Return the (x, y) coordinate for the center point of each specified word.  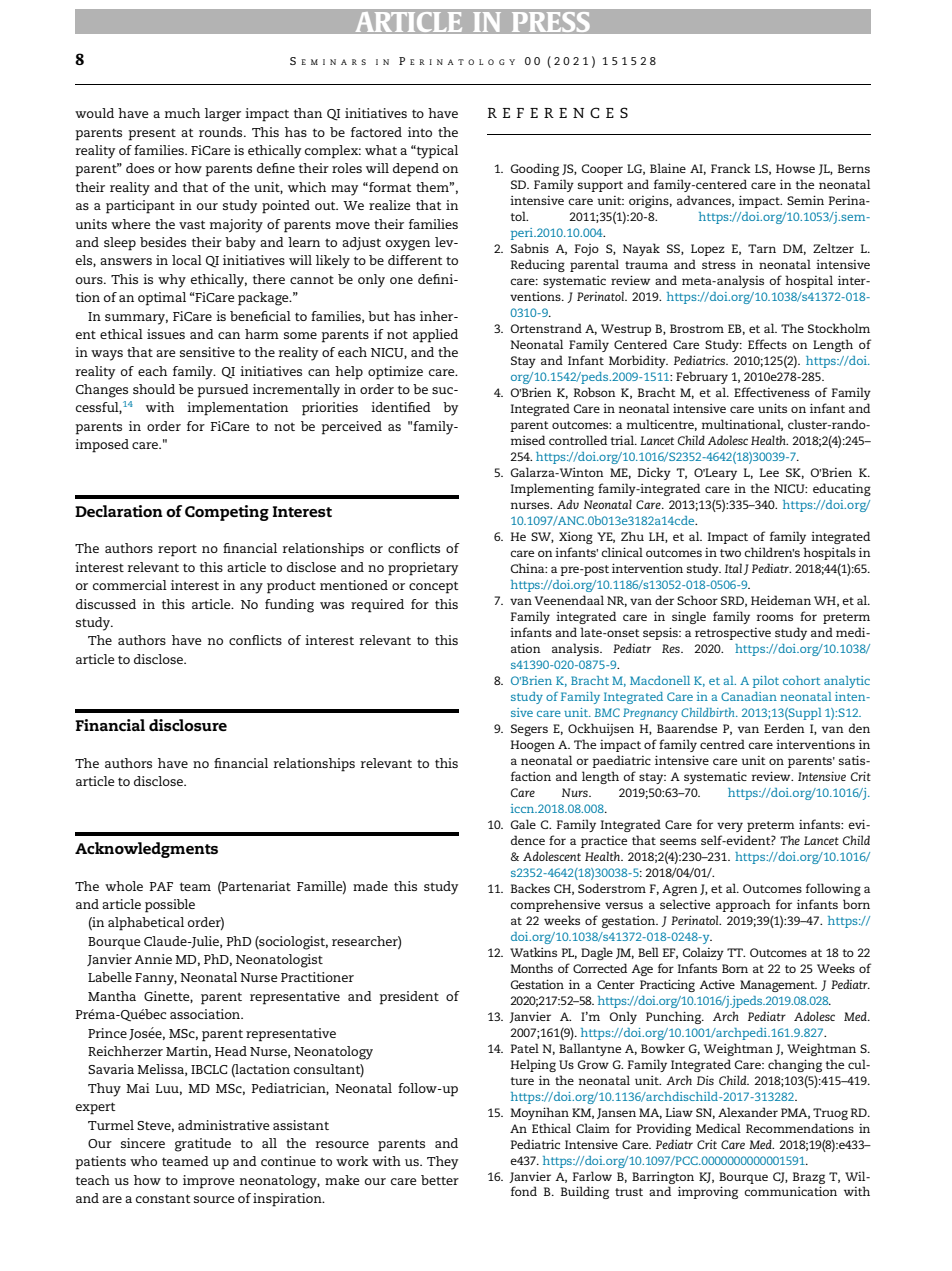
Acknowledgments (146, 850)
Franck (731, 168)
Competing (227, 513)
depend (416, 170)
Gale (523, 824)
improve (209, 1182)
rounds (222, 132)
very (730, 827)
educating (842, 489)
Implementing (552, 489)
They (442, 1163)
